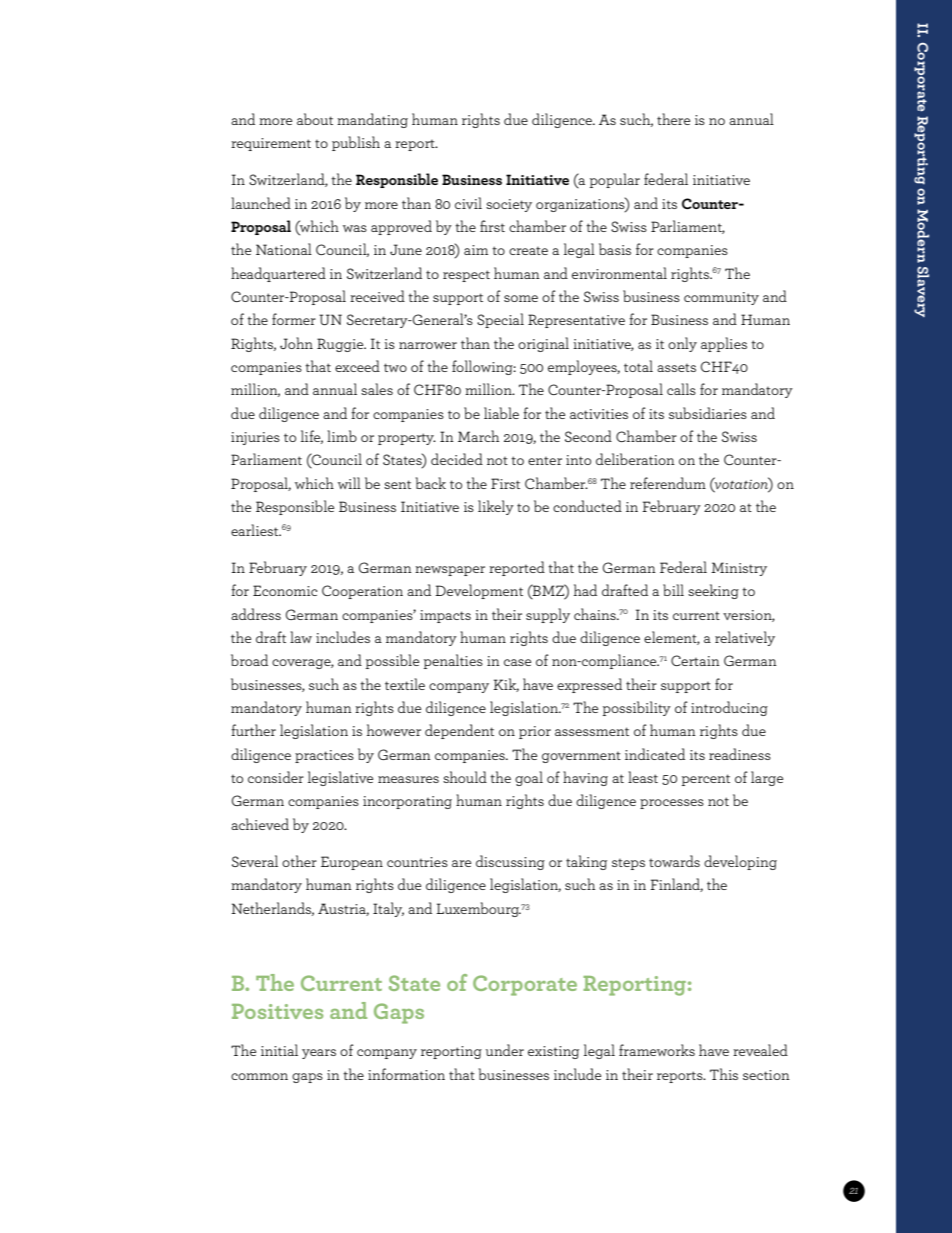 This page has height=1233, width=952. What do you see at coordinates (509, 205) in the page?
I see `society` at bounding box center [509, 205].
